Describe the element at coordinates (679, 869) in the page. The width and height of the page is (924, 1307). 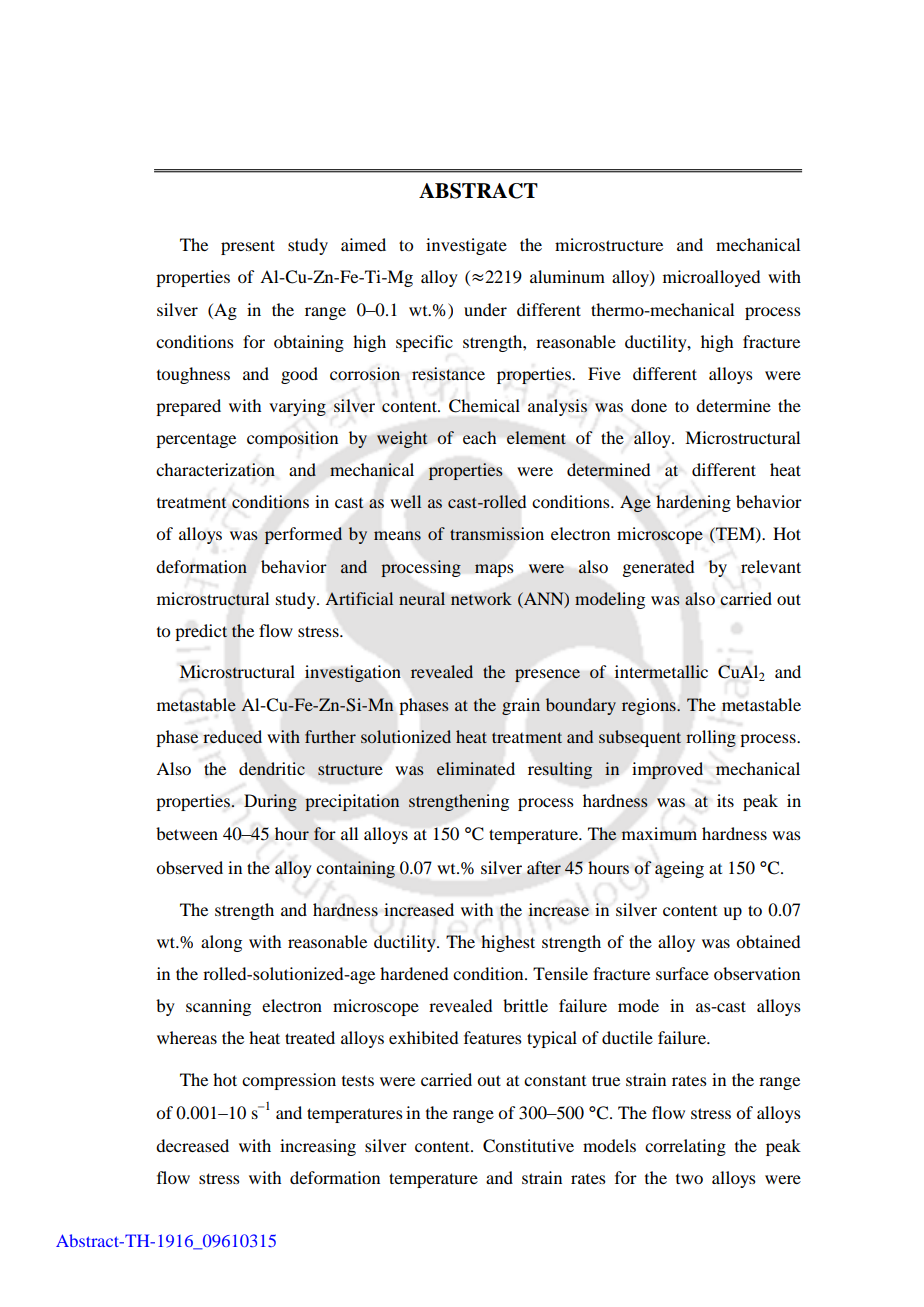
I see `ageing` at that location.
